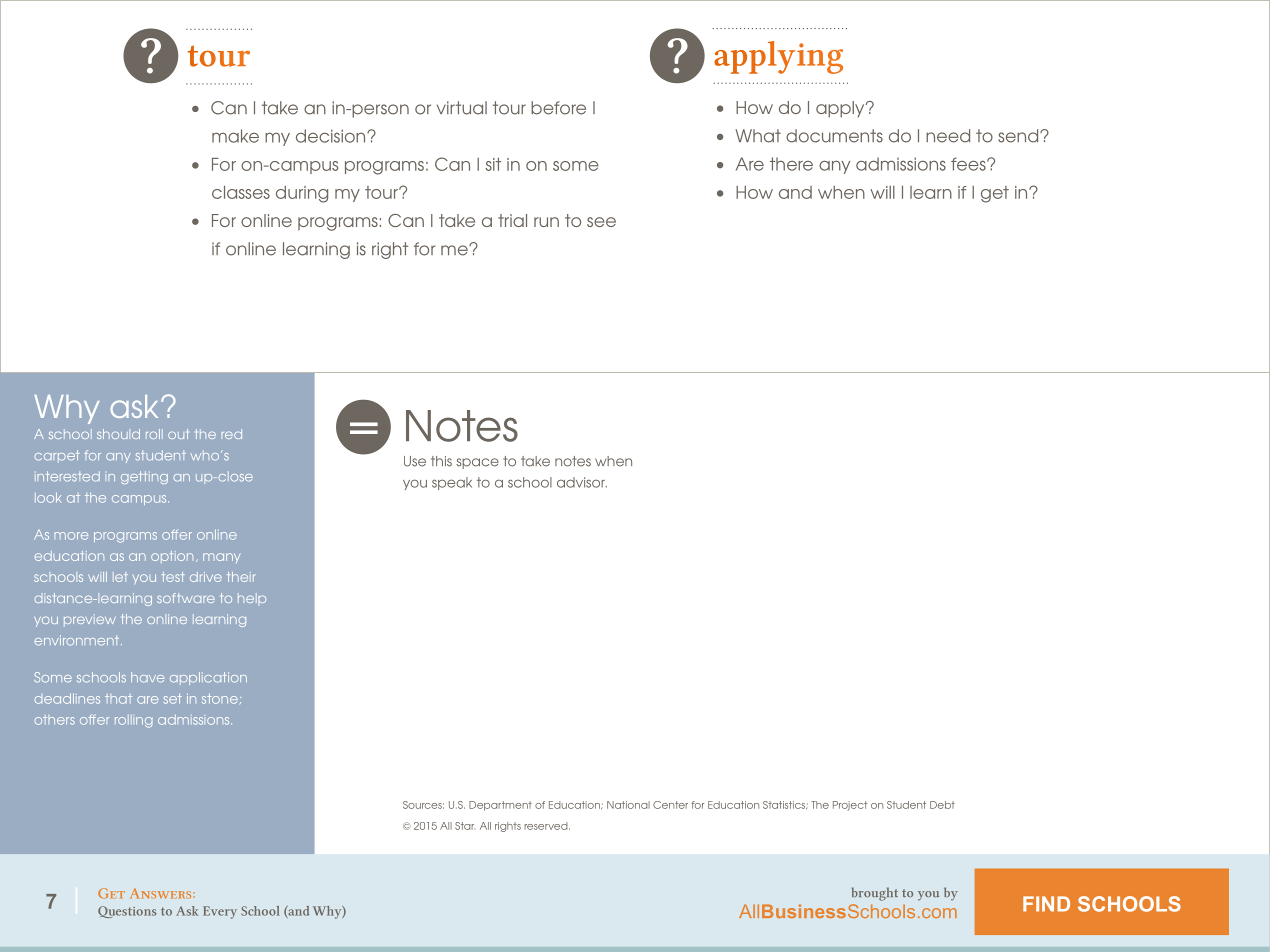 The height and width of the page is (952, 1270). What do you see at coordinates (235, 136) in the page?
I see `make` at bounding box center [235, 136].
